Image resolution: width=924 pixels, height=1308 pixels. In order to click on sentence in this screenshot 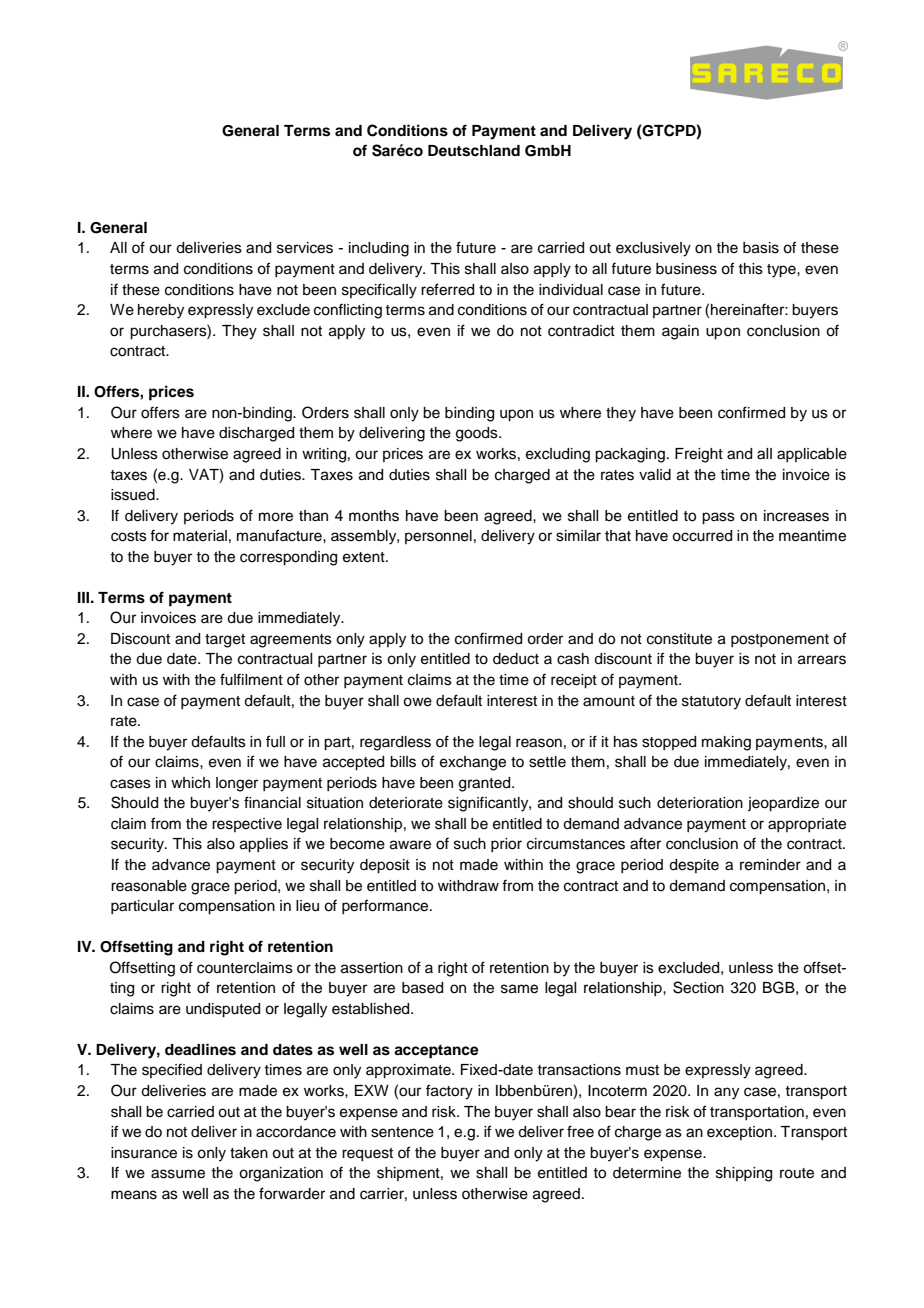, I will do `click(402, 1132)`.
